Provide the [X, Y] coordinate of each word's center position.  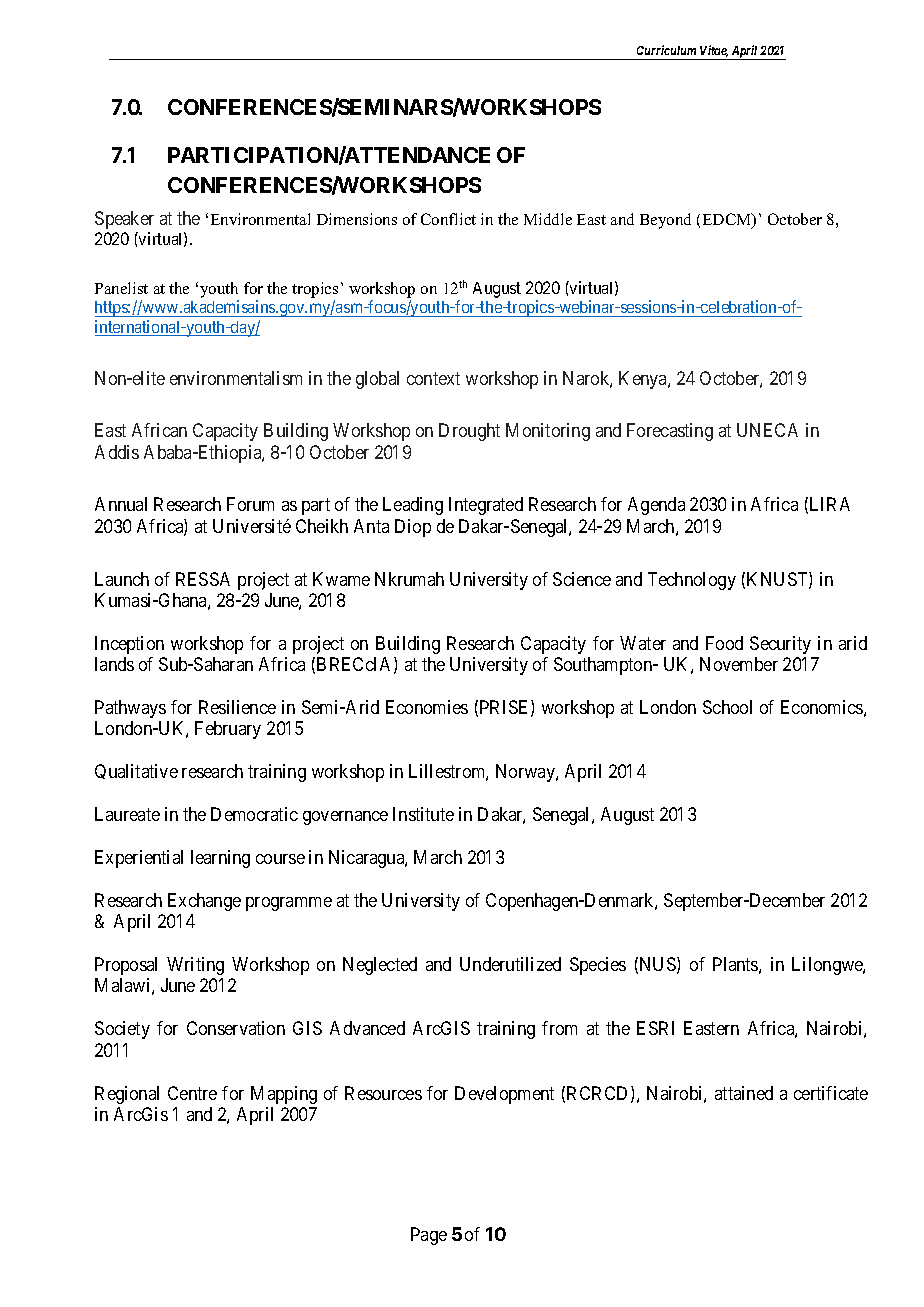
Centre [192, 1093]
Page [429, 1236]
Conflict [448, 219]
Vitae [714, 51]
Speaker [124, 220]
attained [744, 1093]
